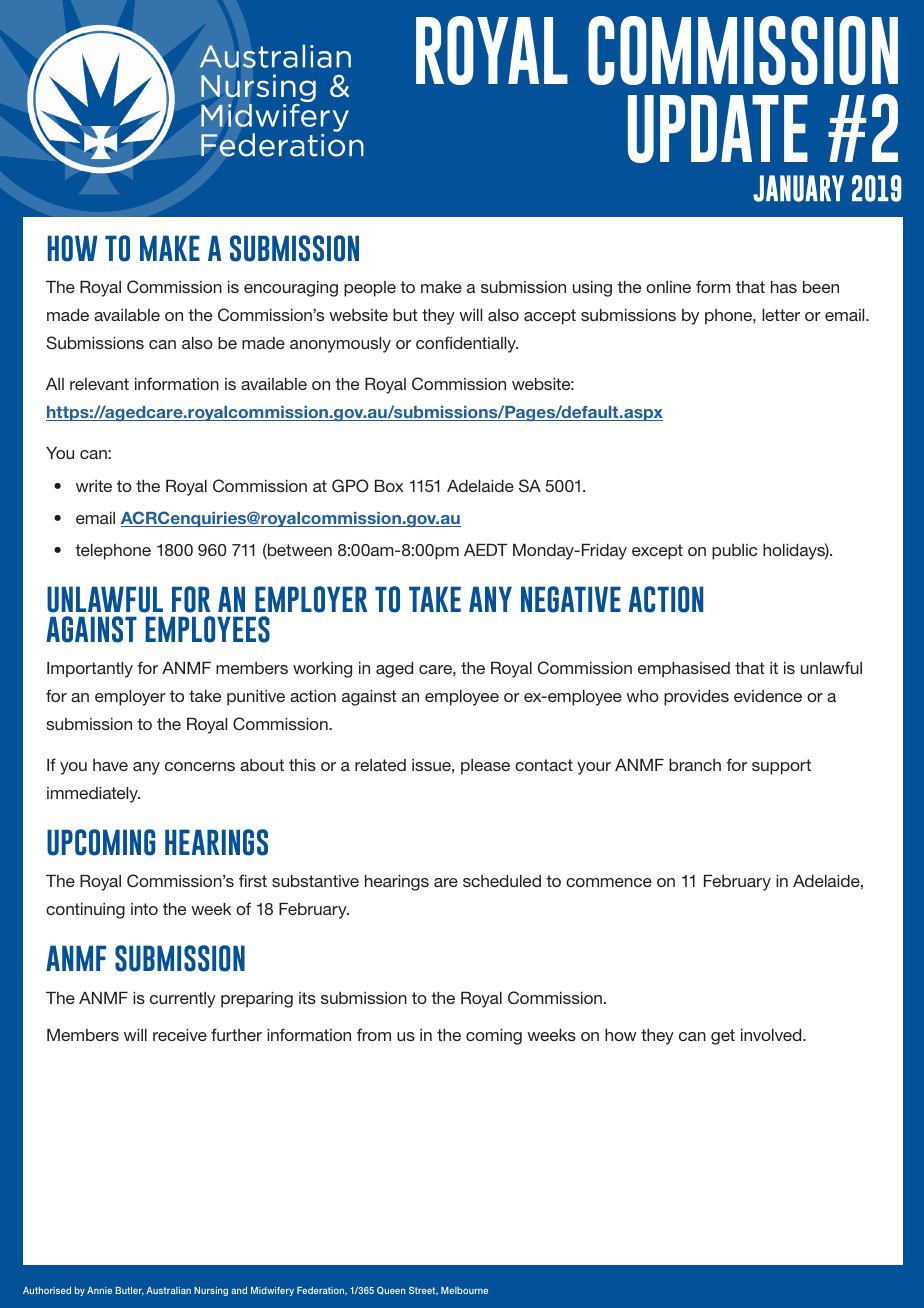 This screenshot has height=1308, width=924. What do you see at coordinates (374, 1034) in the screenshot?
I see `from` at bounding box center [374, 1034].
